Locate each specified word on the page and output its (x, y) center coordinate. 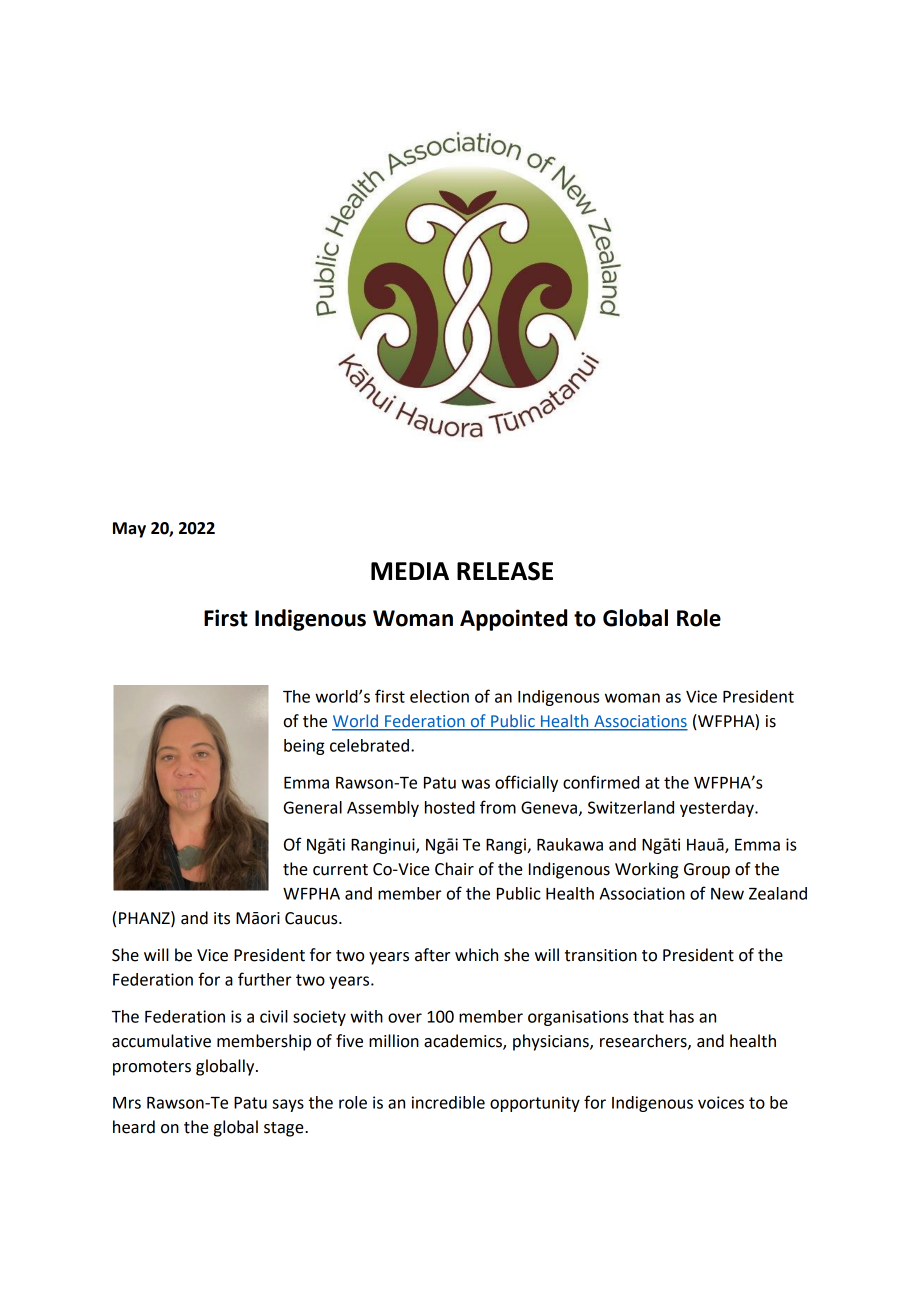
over (405, 1018)
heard (134, 1127)
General (313, 807)
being (304, 747)
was (475, 784)
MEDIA (410, 571)
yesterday (718, 809)
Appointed (513, 620)
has (682, 1016)
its (222, 918)
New (727, 894)
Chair (454, 869)
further (264, 979)
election (439, 696)
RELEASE (505, 571)
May (129, 530)
